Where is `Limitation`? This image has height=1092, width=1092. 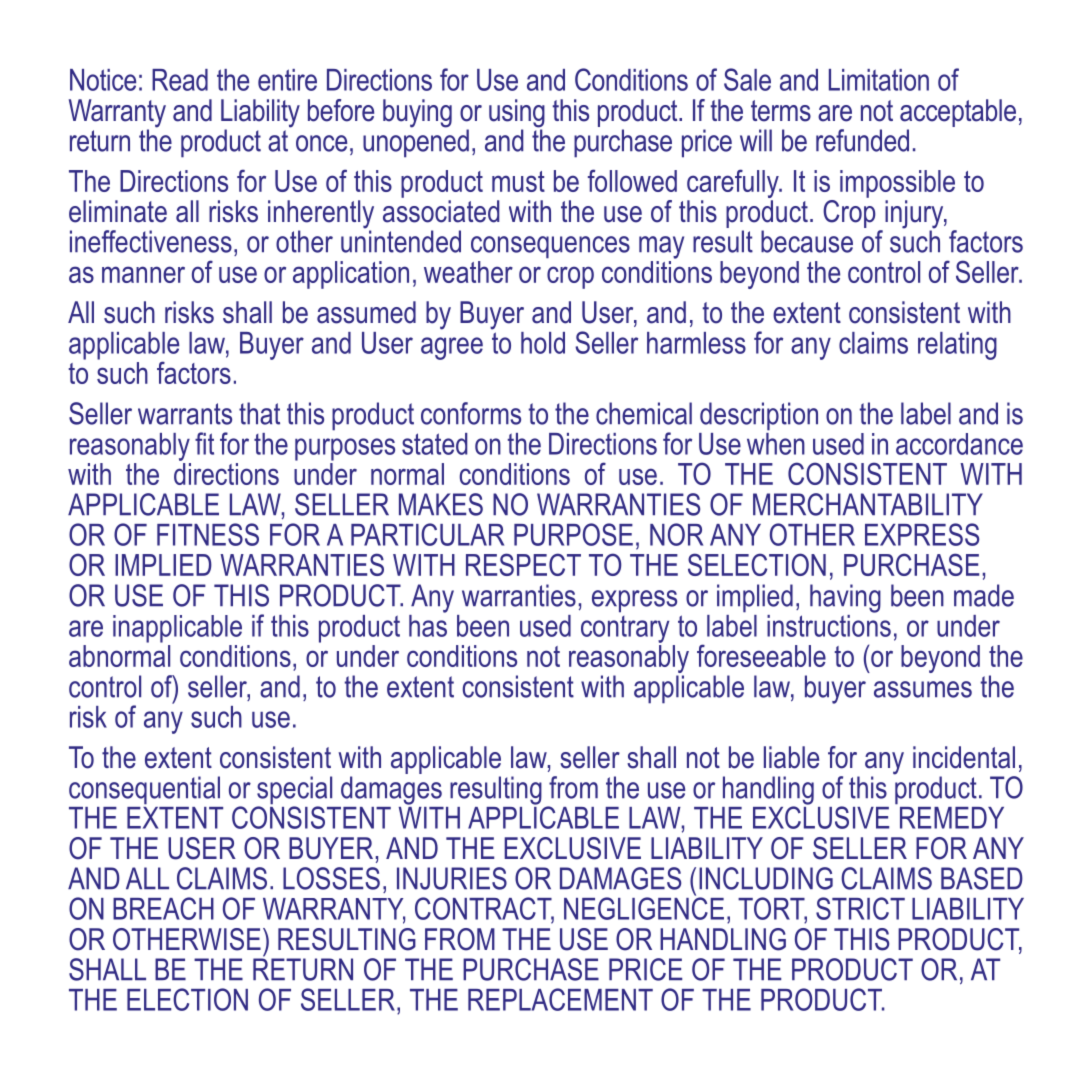 Limitation is located at coordinates (879, 80).
